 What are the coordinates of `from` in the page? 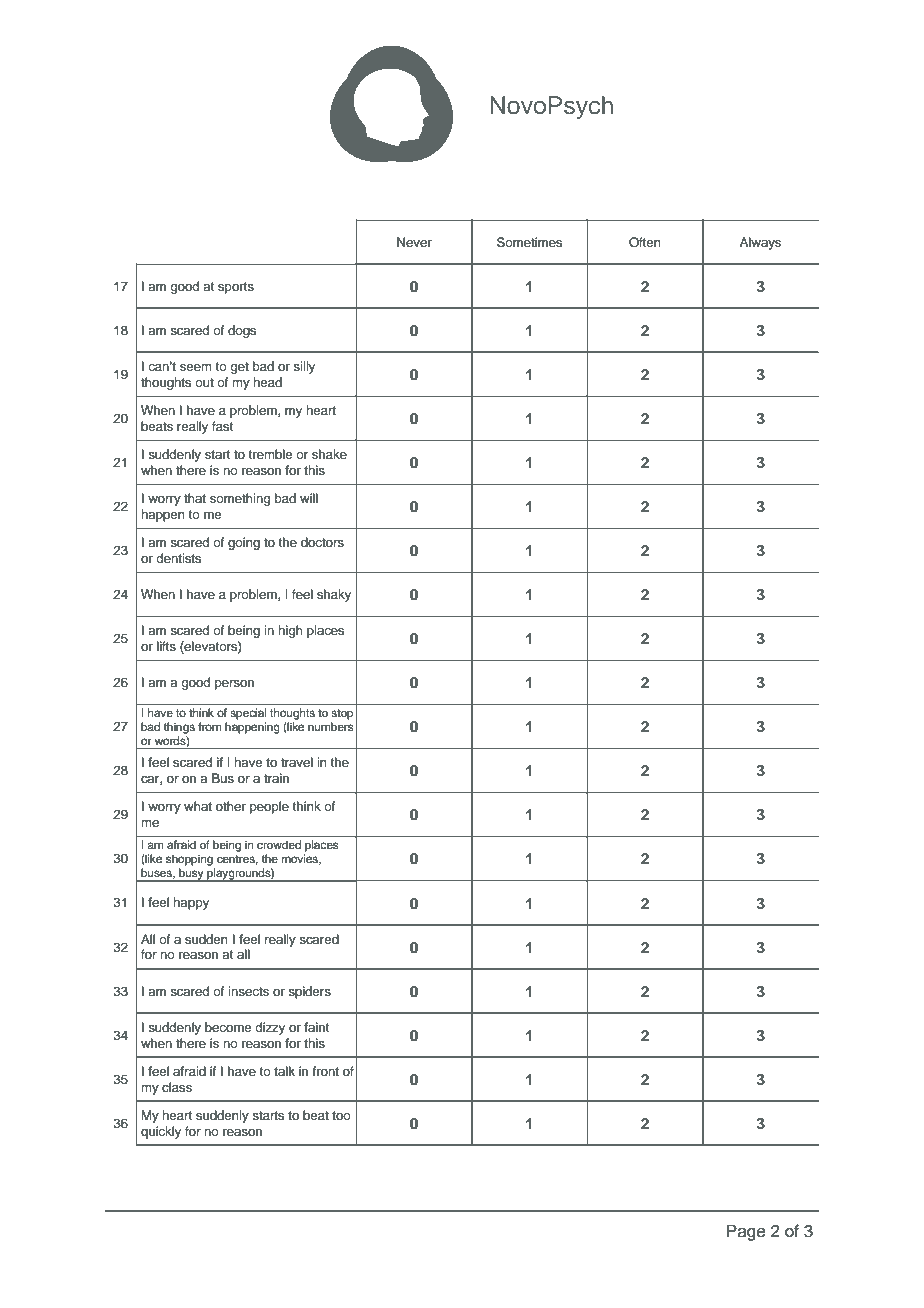 It's located at (209, 726).
